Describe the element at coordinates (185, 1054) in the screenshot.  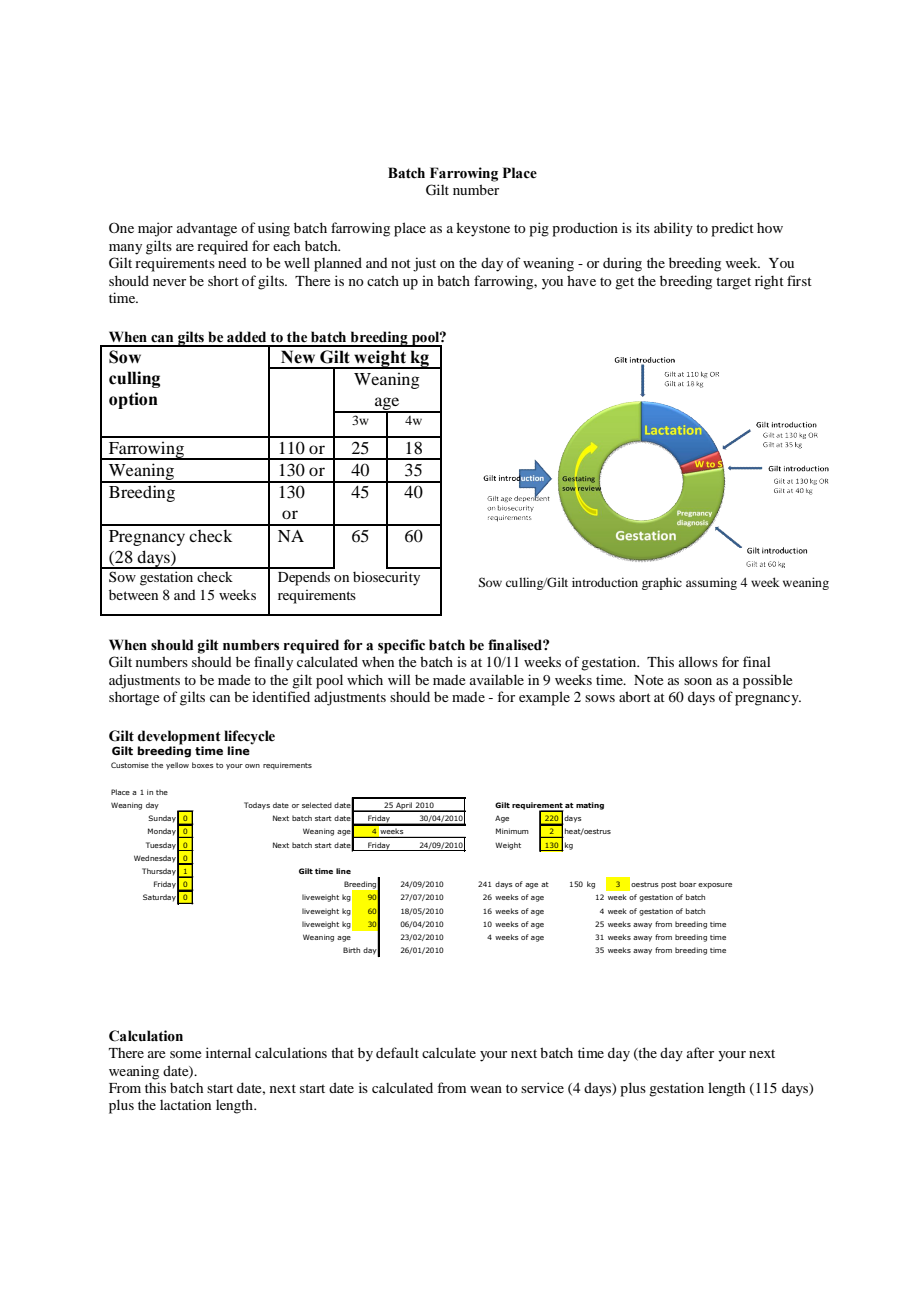
I see `some` at that location.
